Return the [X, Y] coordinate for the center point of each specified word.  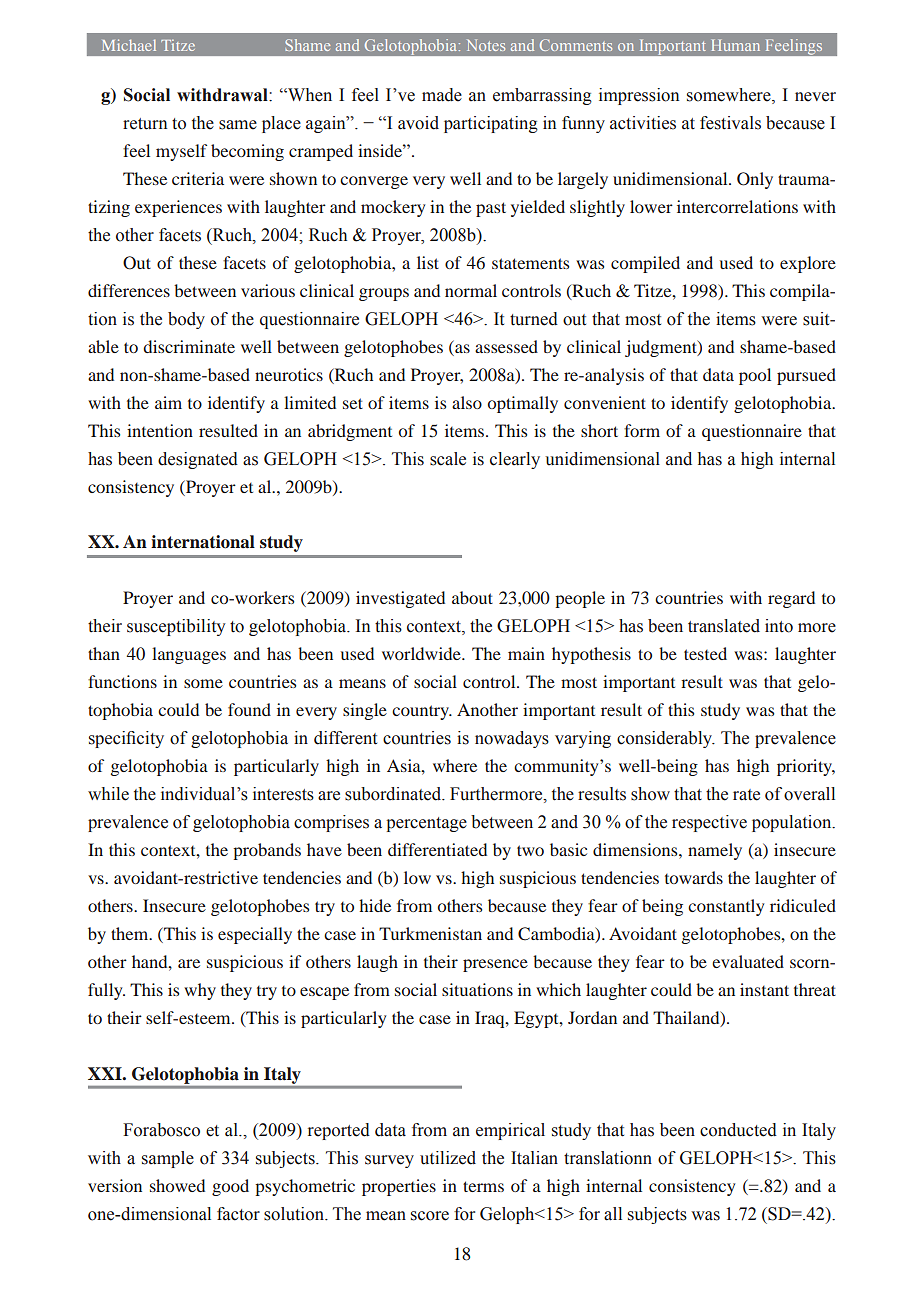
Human [736, 45]
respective [709, 823]
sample [168, 1159]
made [442, 95]
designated [198, 460]
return [145, 124]
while [108, 794]
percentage [426, 824]
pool [755, 376]
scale [448, 459]
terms [483, 1186]
